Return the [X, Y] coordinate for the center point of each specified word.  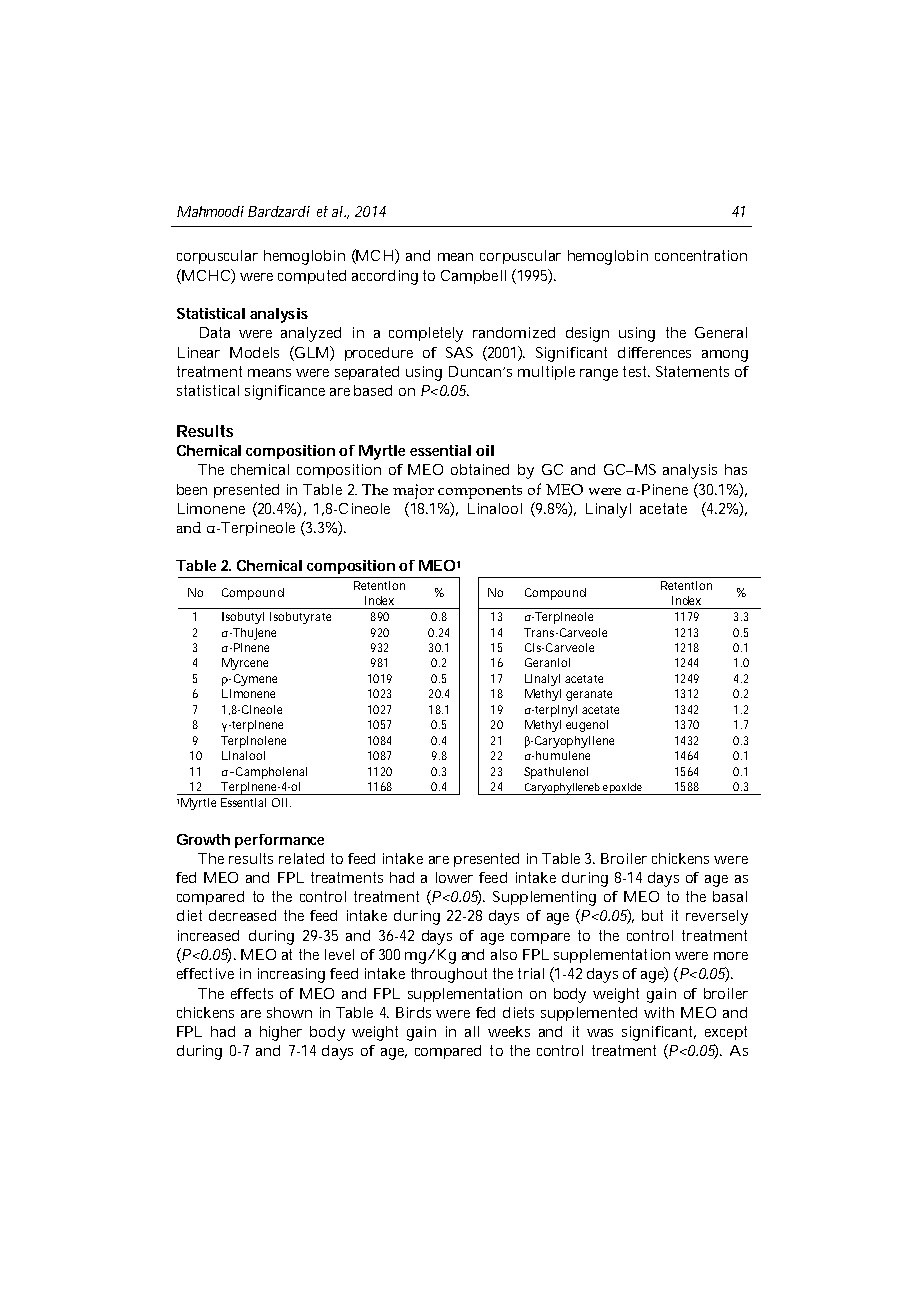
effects [252, 993]
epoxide [622, 789]
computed [312, 277]
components [480, 492]
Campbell [473, 277]
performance [279, 841]
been [192, 489]
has [736, 469]
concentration [701, 255]
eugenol [587, 726]
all [472, 1031]
